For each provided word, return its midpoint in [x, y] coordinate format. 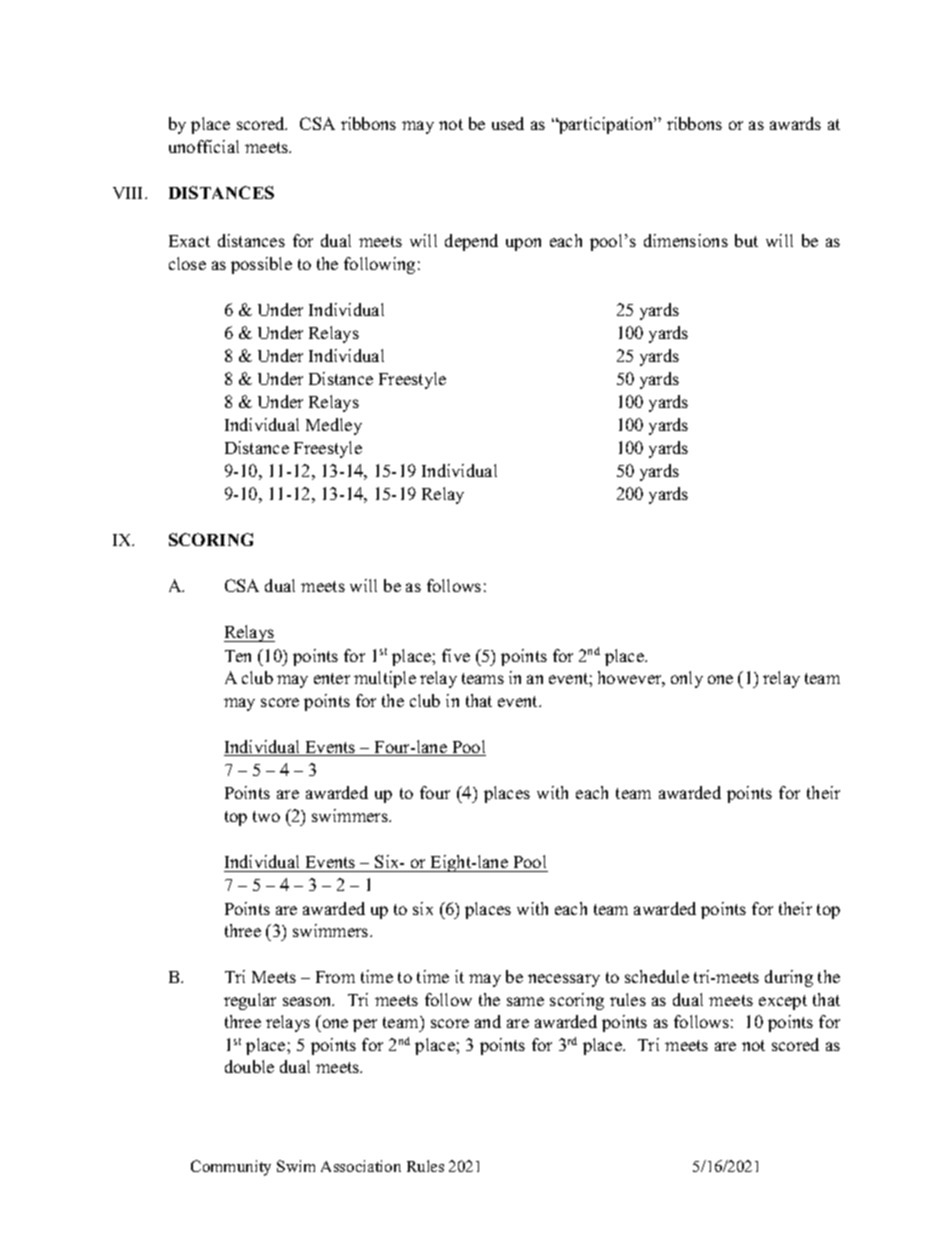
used [508, 123]
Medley [334, 426]
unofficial [204, 146]
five [456, 655]
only [687, 679]
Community [231, 1168]
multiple [385, 679]
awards [795, 123]
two [266, 816]
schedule [657, 976]
